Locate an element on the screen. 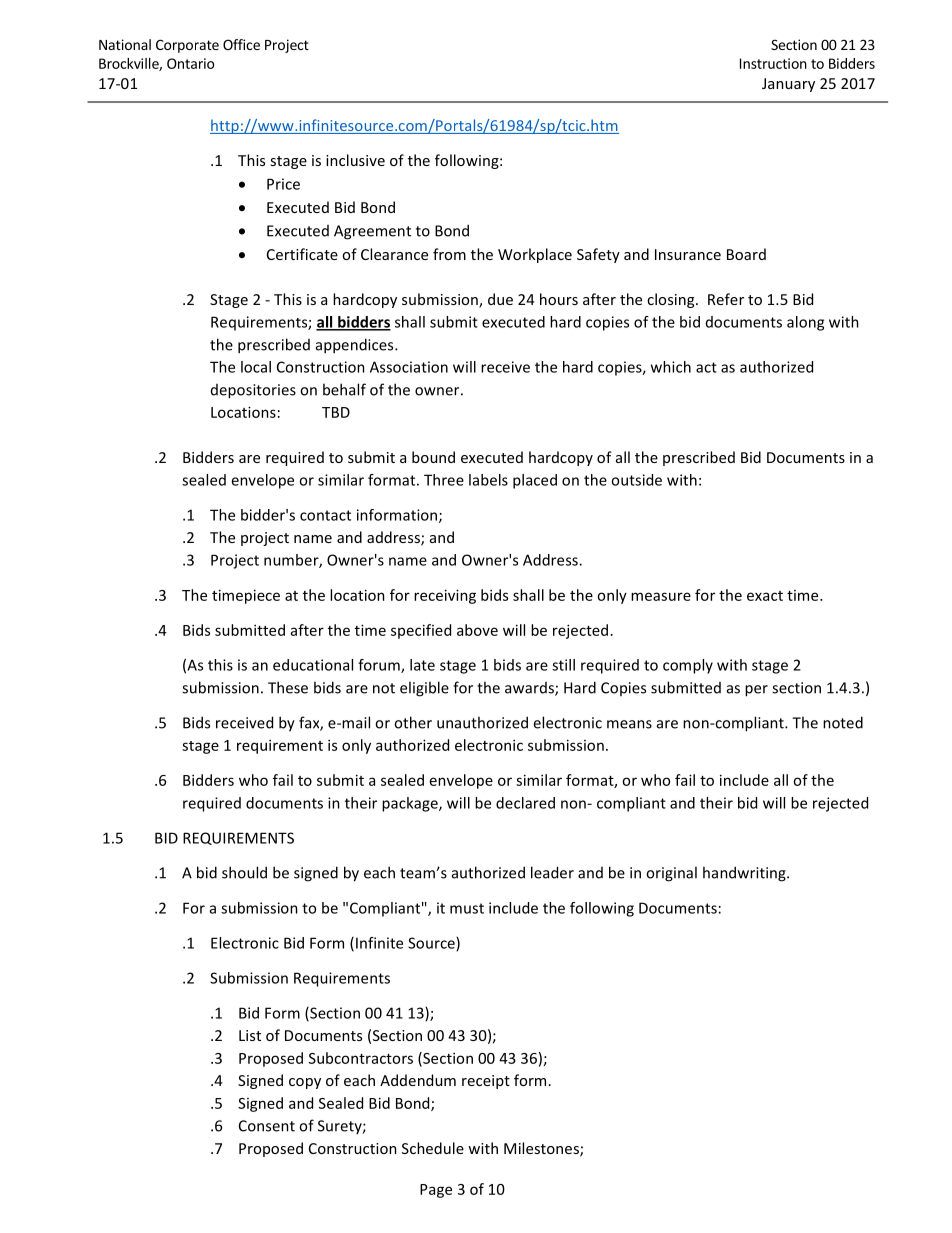  Schedule is located at coordinates (433, 1148).
